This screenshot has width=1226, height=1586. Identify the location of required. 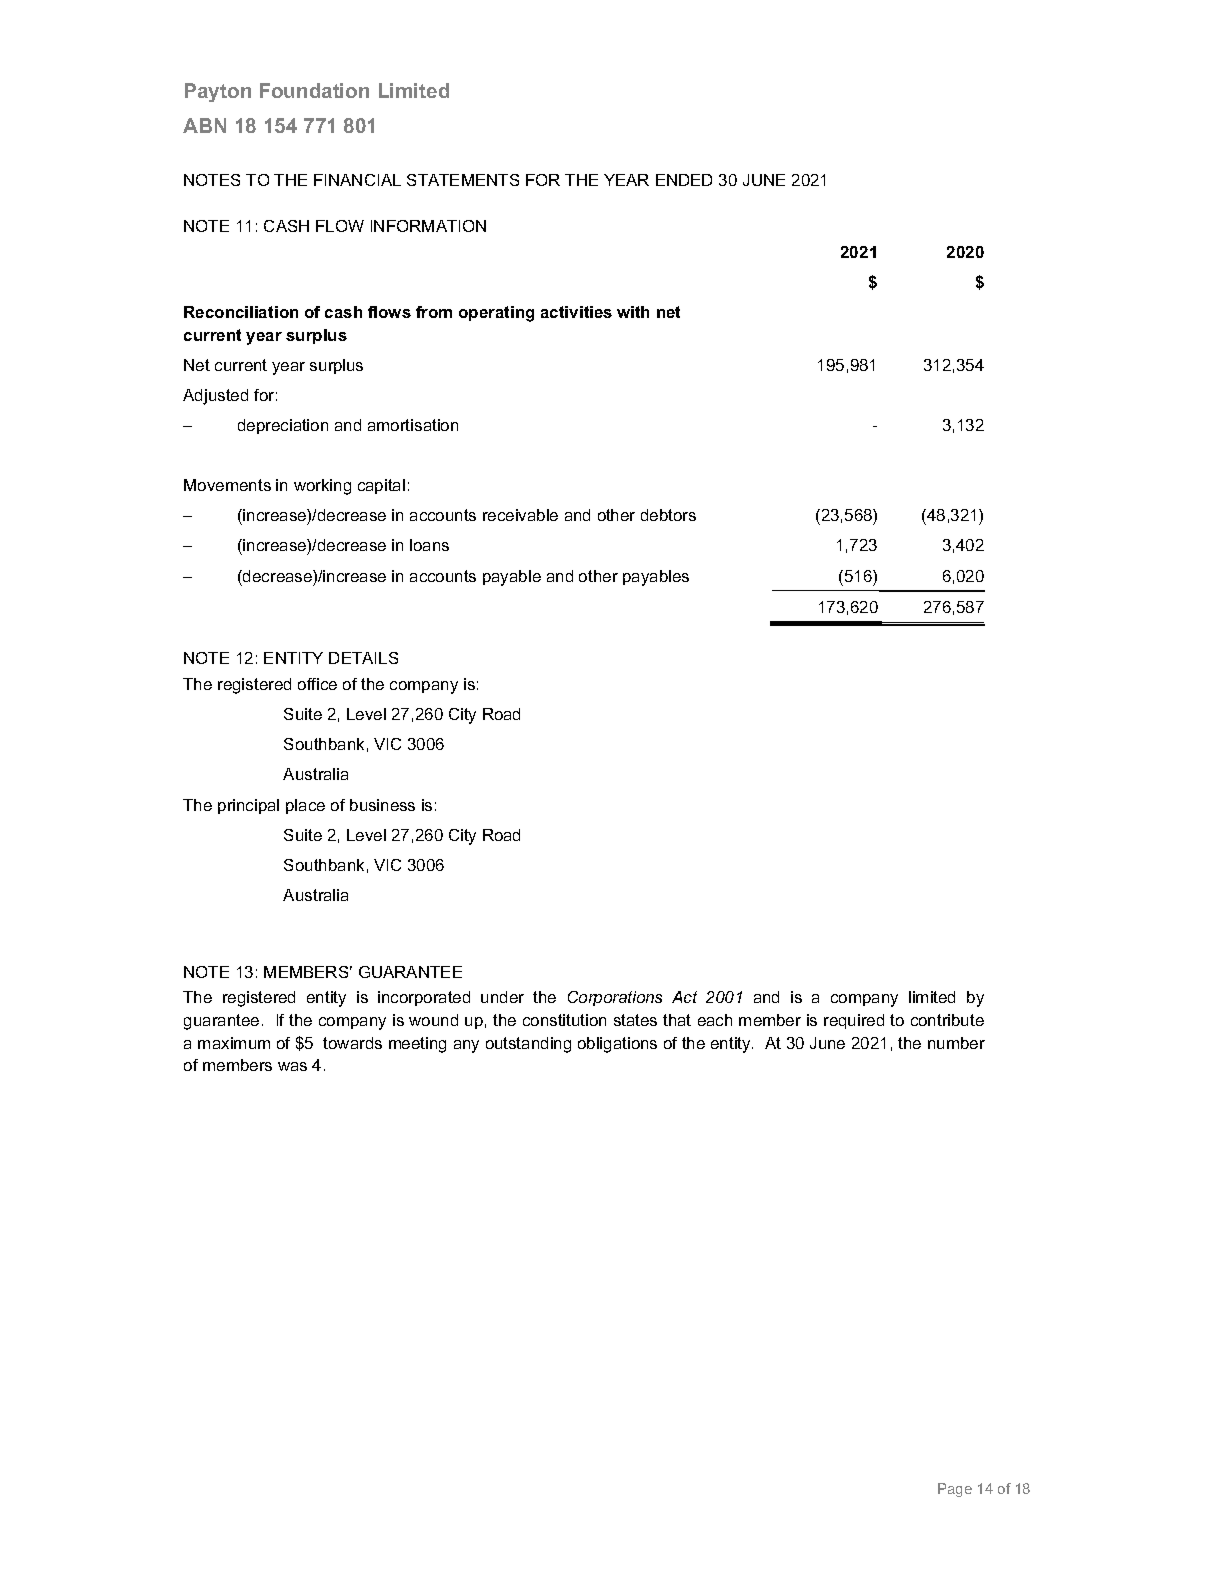
(854, 1021).
